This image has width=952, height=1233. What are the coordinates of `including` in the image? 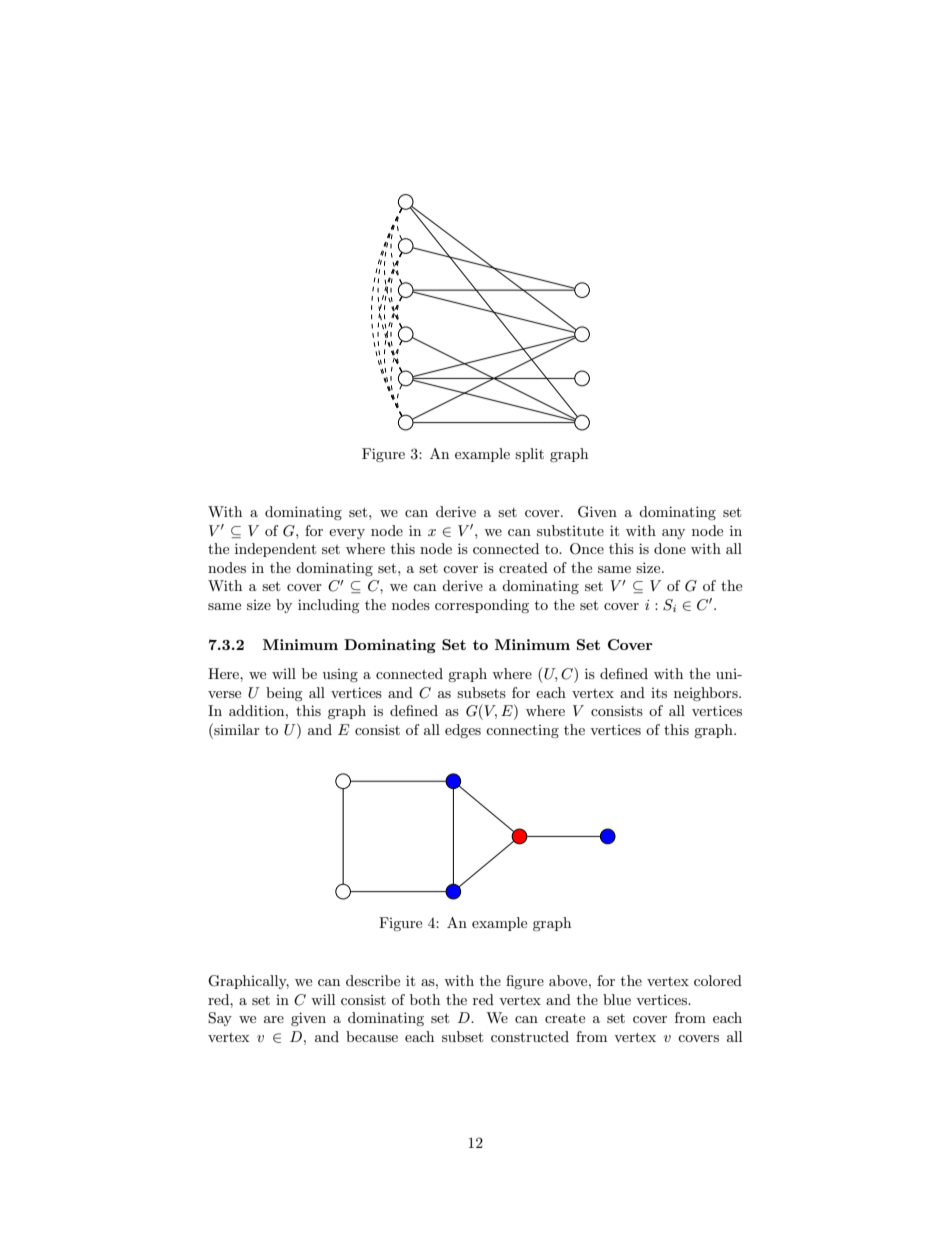 It's located at (329, 606).
